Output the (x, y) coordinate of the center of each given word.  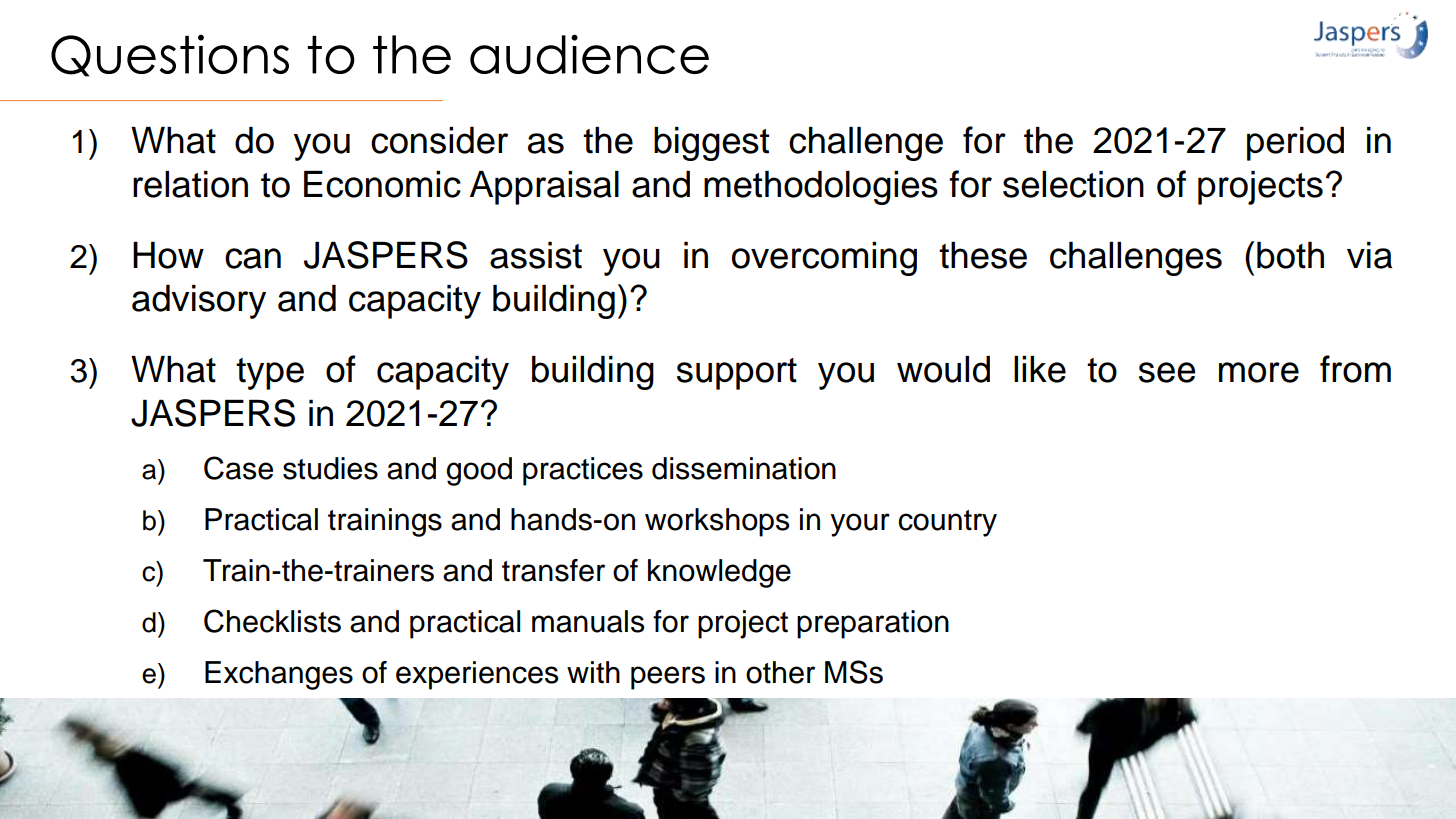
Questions (170, 55)
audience (589, 54)
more (1259, 372)
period (1295, 144)
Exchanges (279, 675)
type (270, 374)
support (737, 374)
